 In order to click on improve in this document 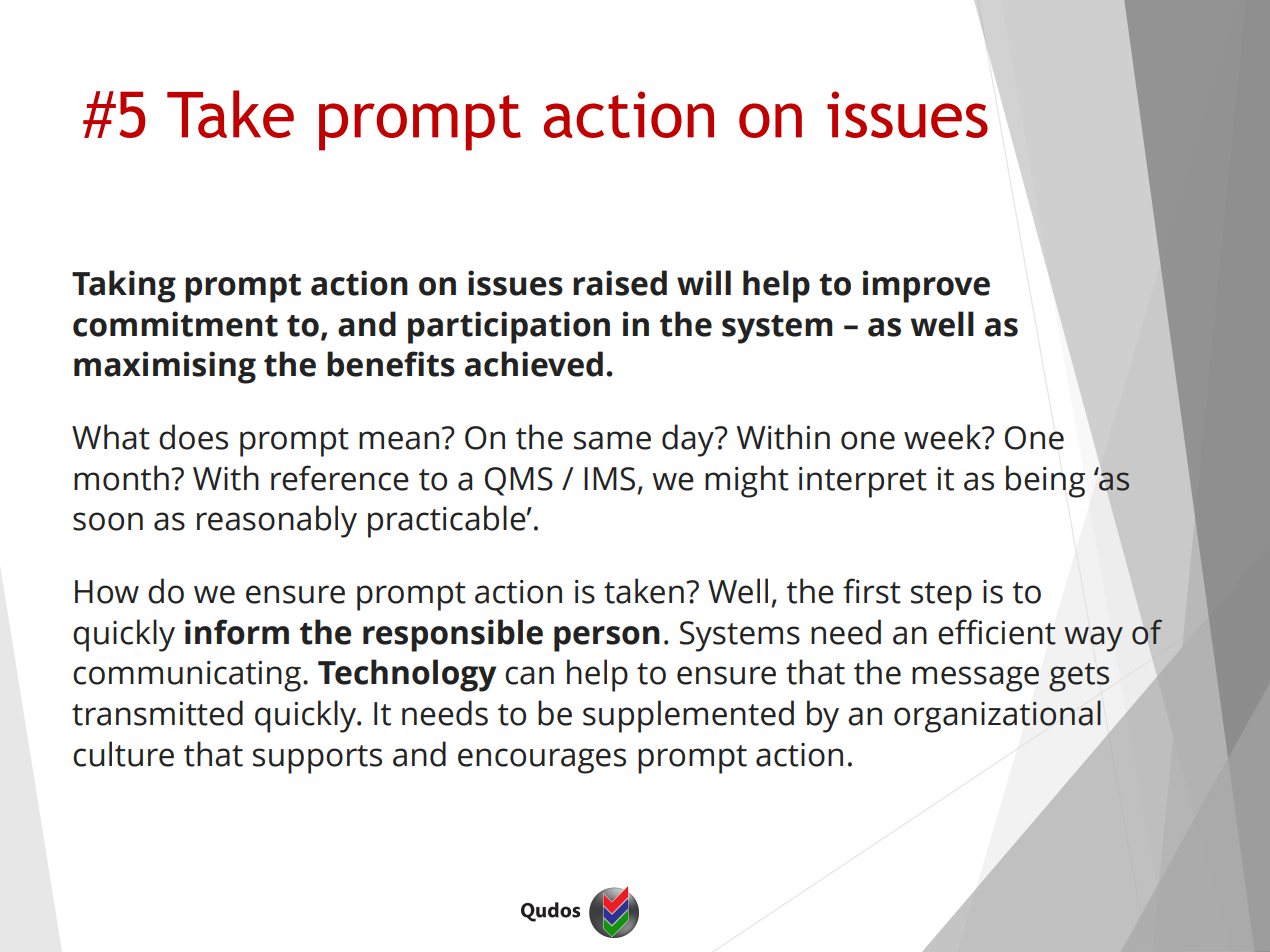, I will do `click(926, 286)`.
